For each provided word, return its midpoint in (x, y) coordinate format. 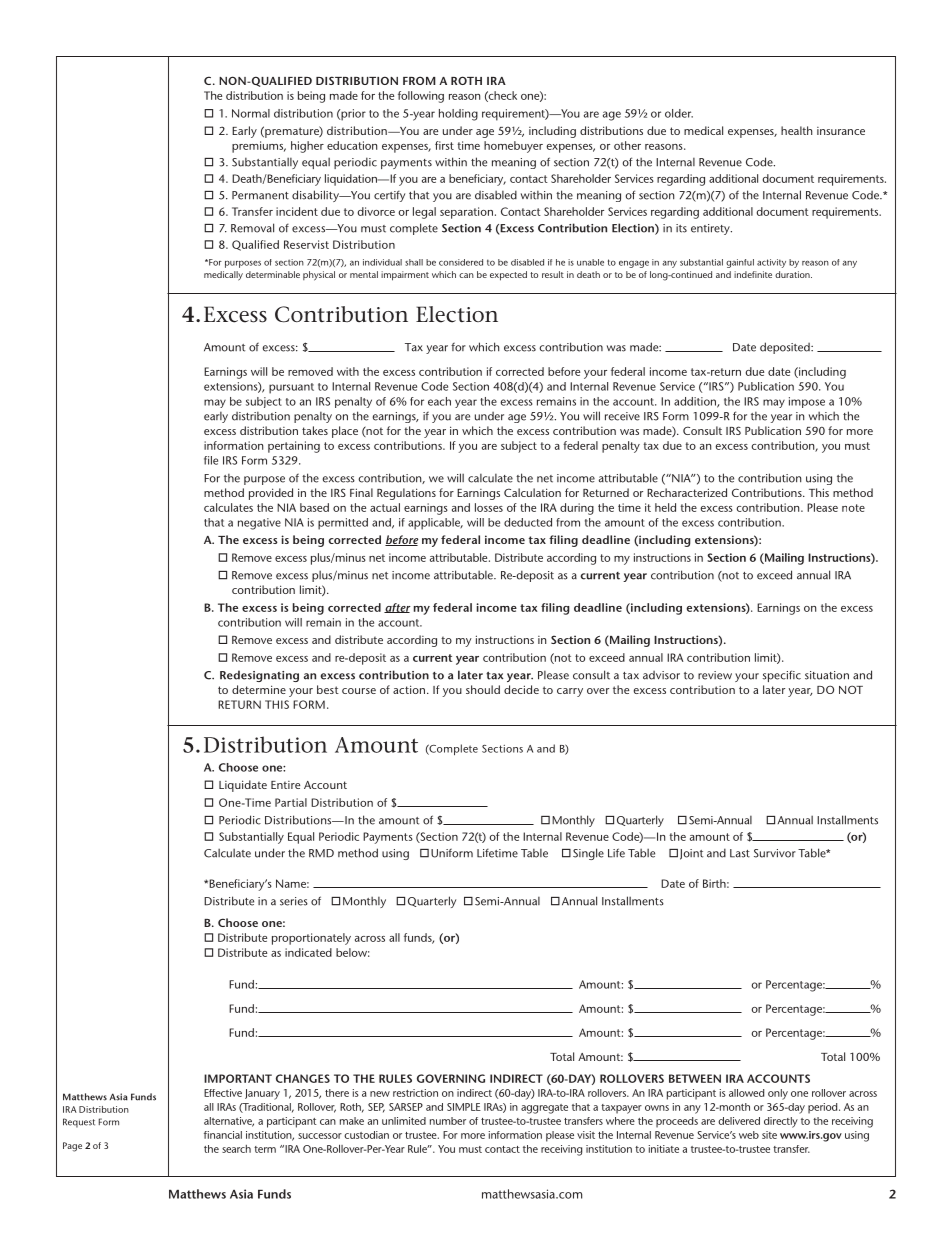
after (397, 608)
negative (259, 524)
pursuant (291, 388)
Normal (251, 113)
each (439, 401)
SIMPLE (464, 1107)
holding (458, 115)
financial (223, 1135)
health (796, 130)
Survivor (775, 853)
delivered (739, 1121)
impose (807, 402)
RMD (321, 853)
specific (782, 676)
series (294, 901)
